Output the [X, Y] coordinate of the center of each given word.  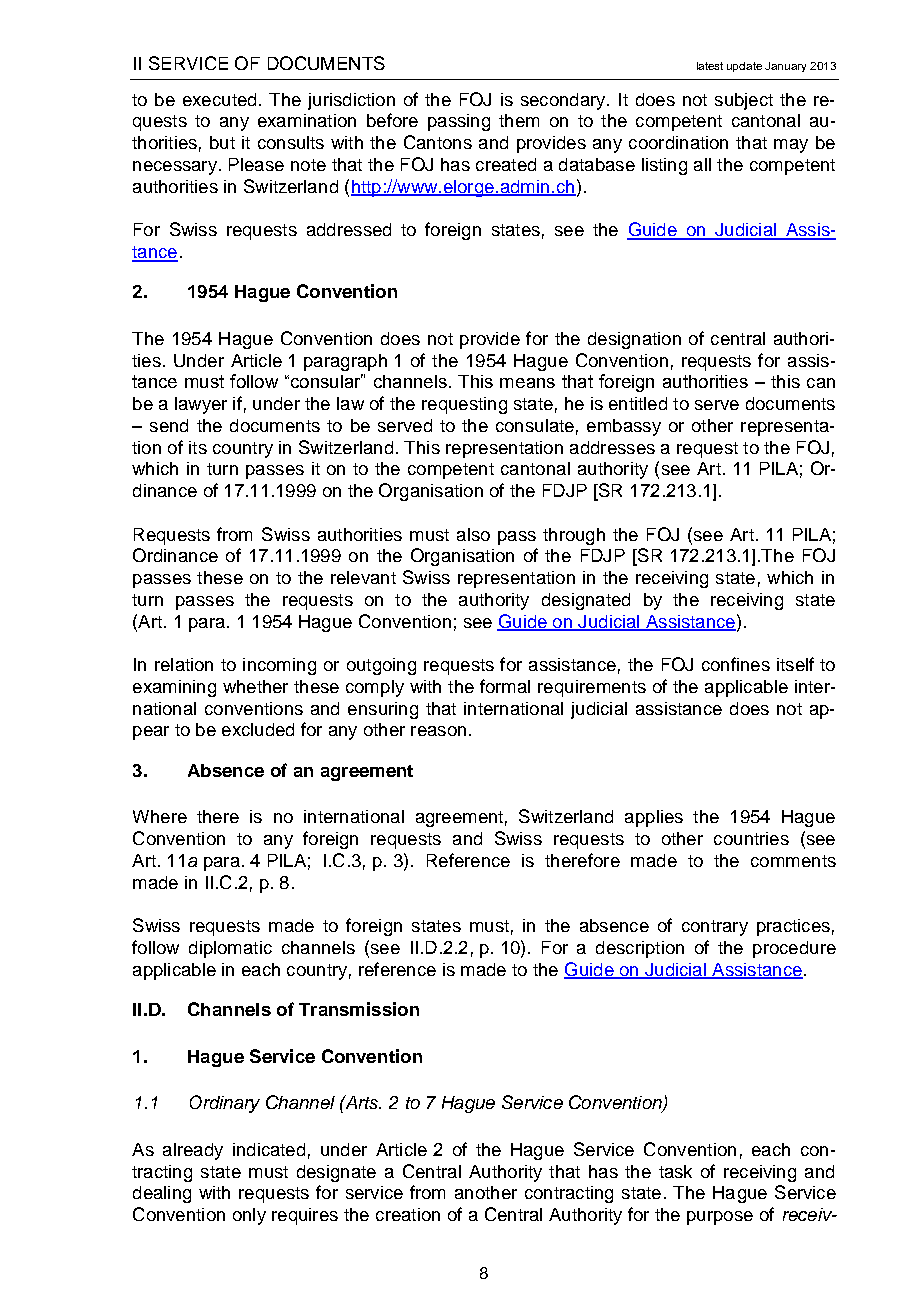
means [527, 383]
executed [219, 99]
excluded [258, 729]
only [249, 1216]
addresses [612, 447]
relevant [363, 577]
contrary [715, 928]
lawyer [201, 405]
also [473, 534]
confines [736, 664]
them [519, 120]
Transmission [359, 1009]
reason [438, 731]
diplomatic [230, 949]
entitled [638, 403]
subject [744, 101]
